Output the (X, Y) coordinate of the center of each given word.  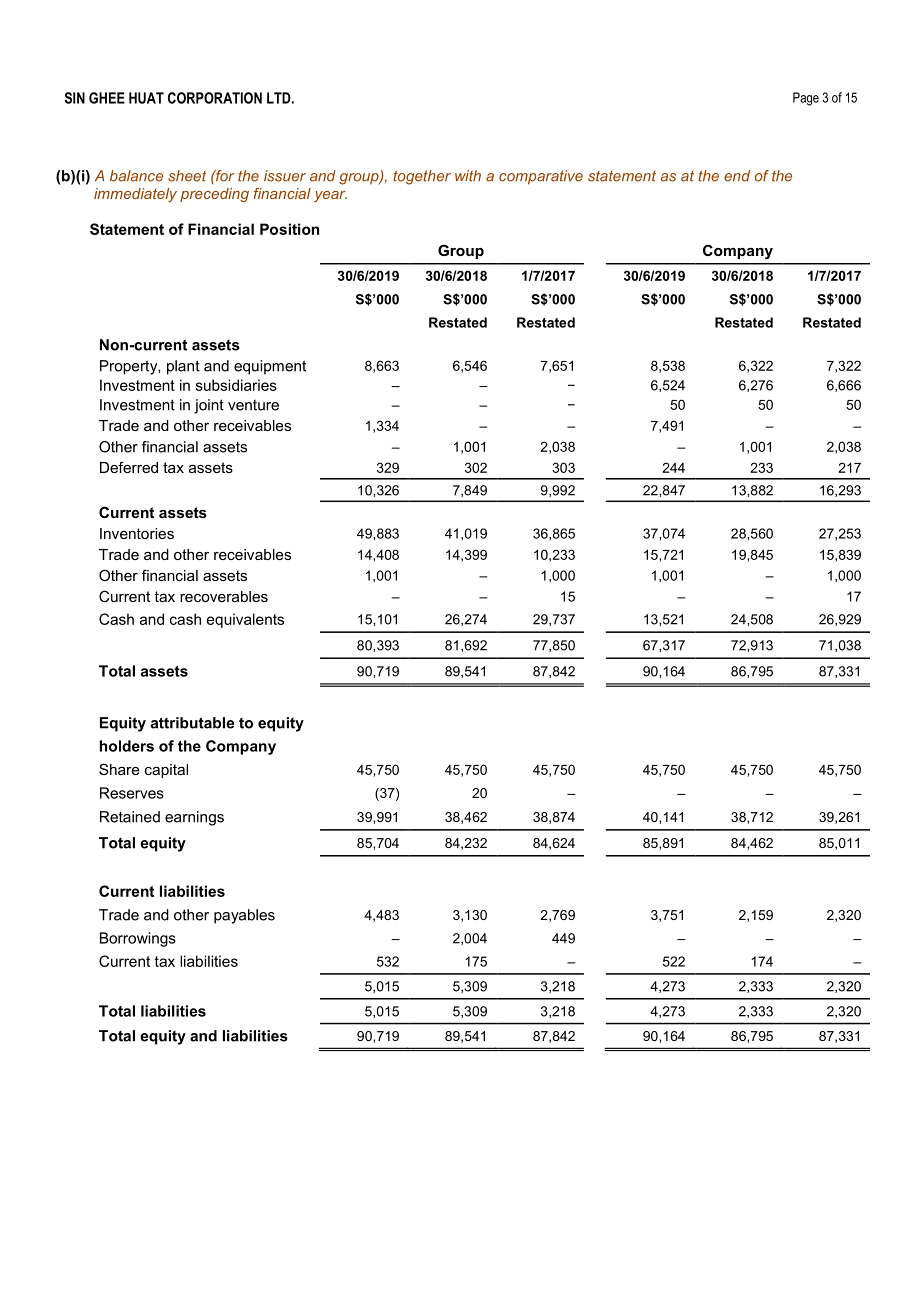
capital (166, 771)
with (468, 176)
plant (183, 367)
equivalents (245, 620)
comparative (541, 177)
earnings (194, 818)
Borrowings (138, 939)
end (737, 176)
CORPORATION (215, 98)
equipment (270, 367)
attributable (192, 723)
